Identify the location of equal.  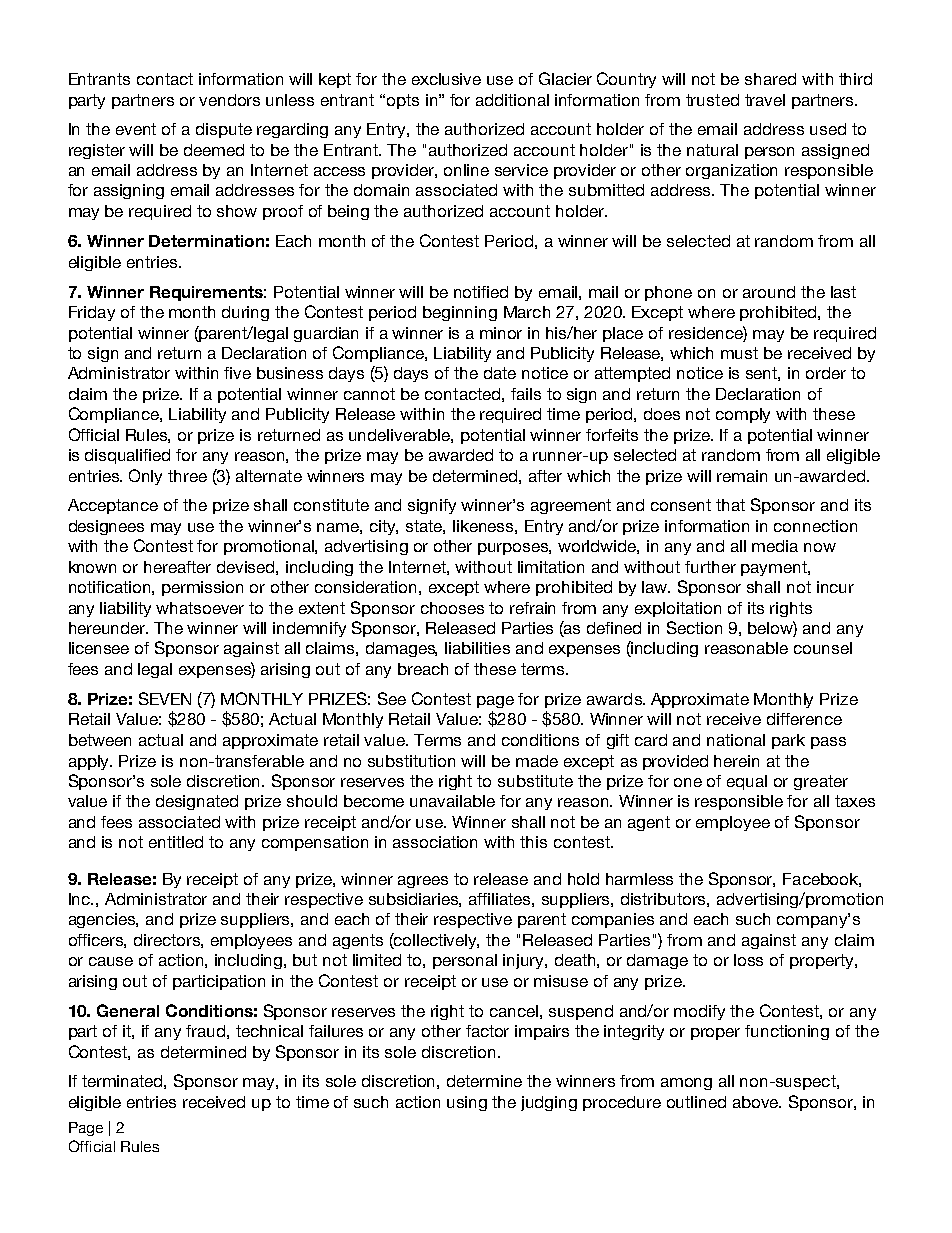
(747, 782).
